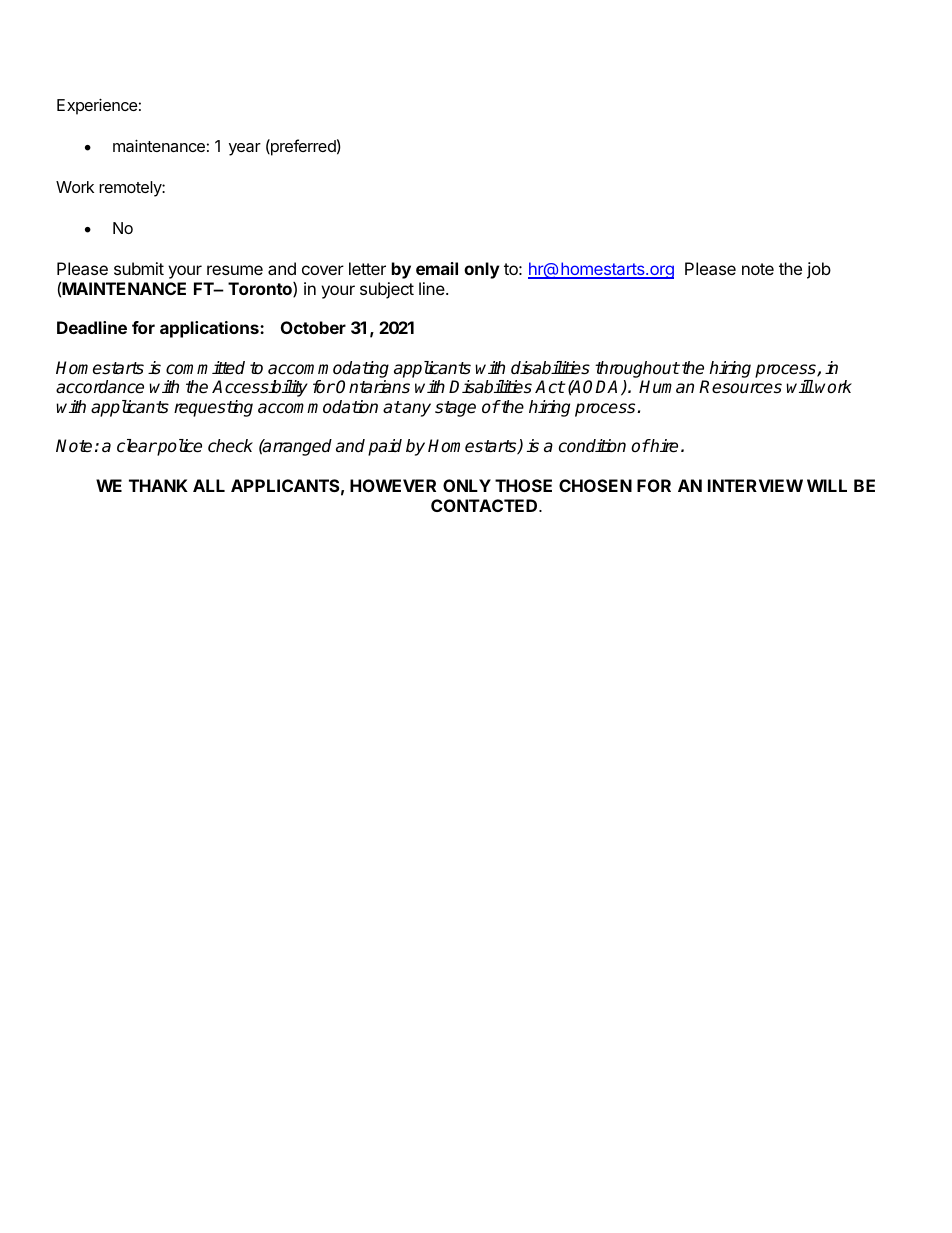 This document has width=952, height=1233. What do you see at coordinates (245, 149) in the document?
I see `year` at bounding box center [245, 149].
